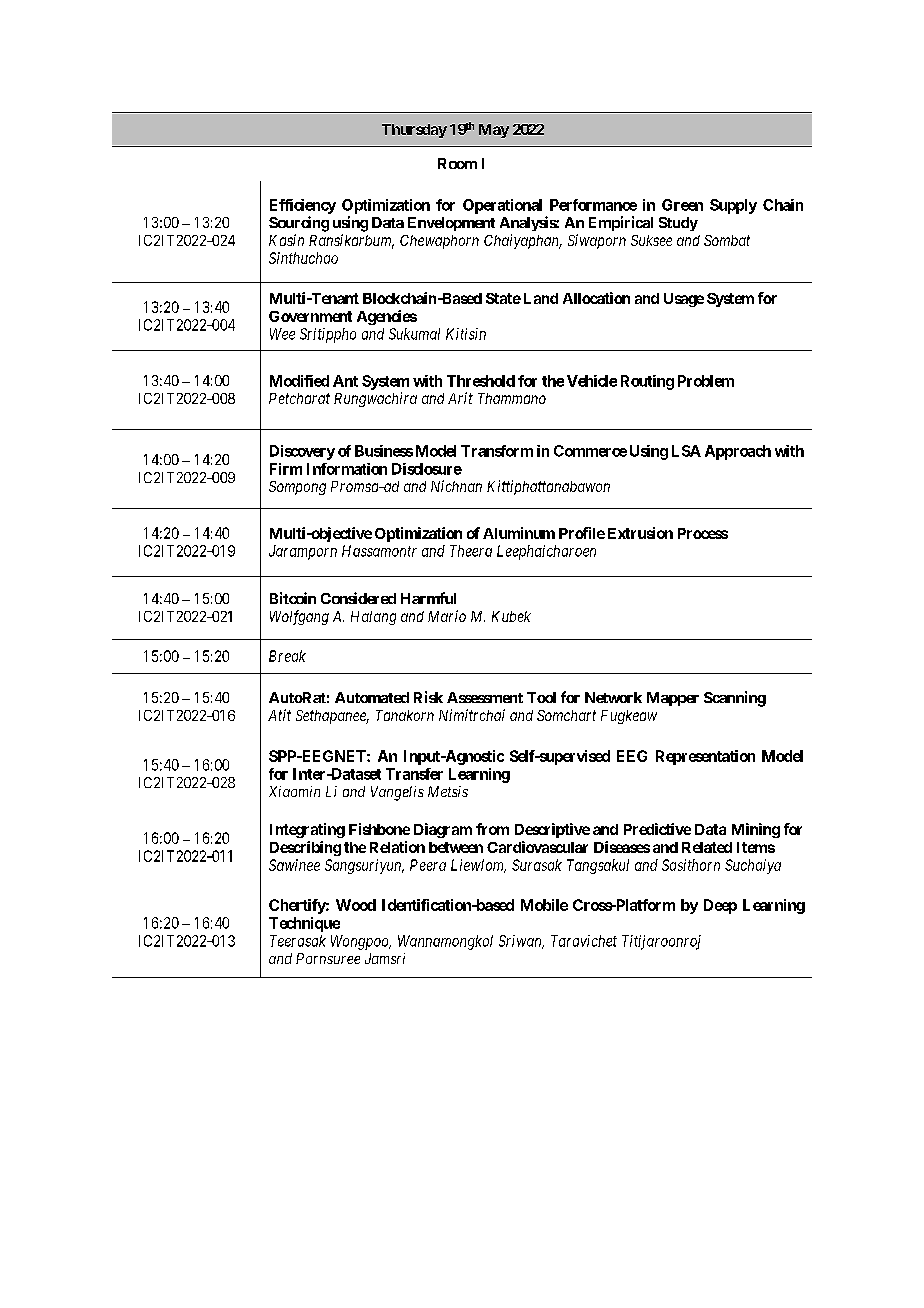  I want to click on Green, so click(682, 205).
